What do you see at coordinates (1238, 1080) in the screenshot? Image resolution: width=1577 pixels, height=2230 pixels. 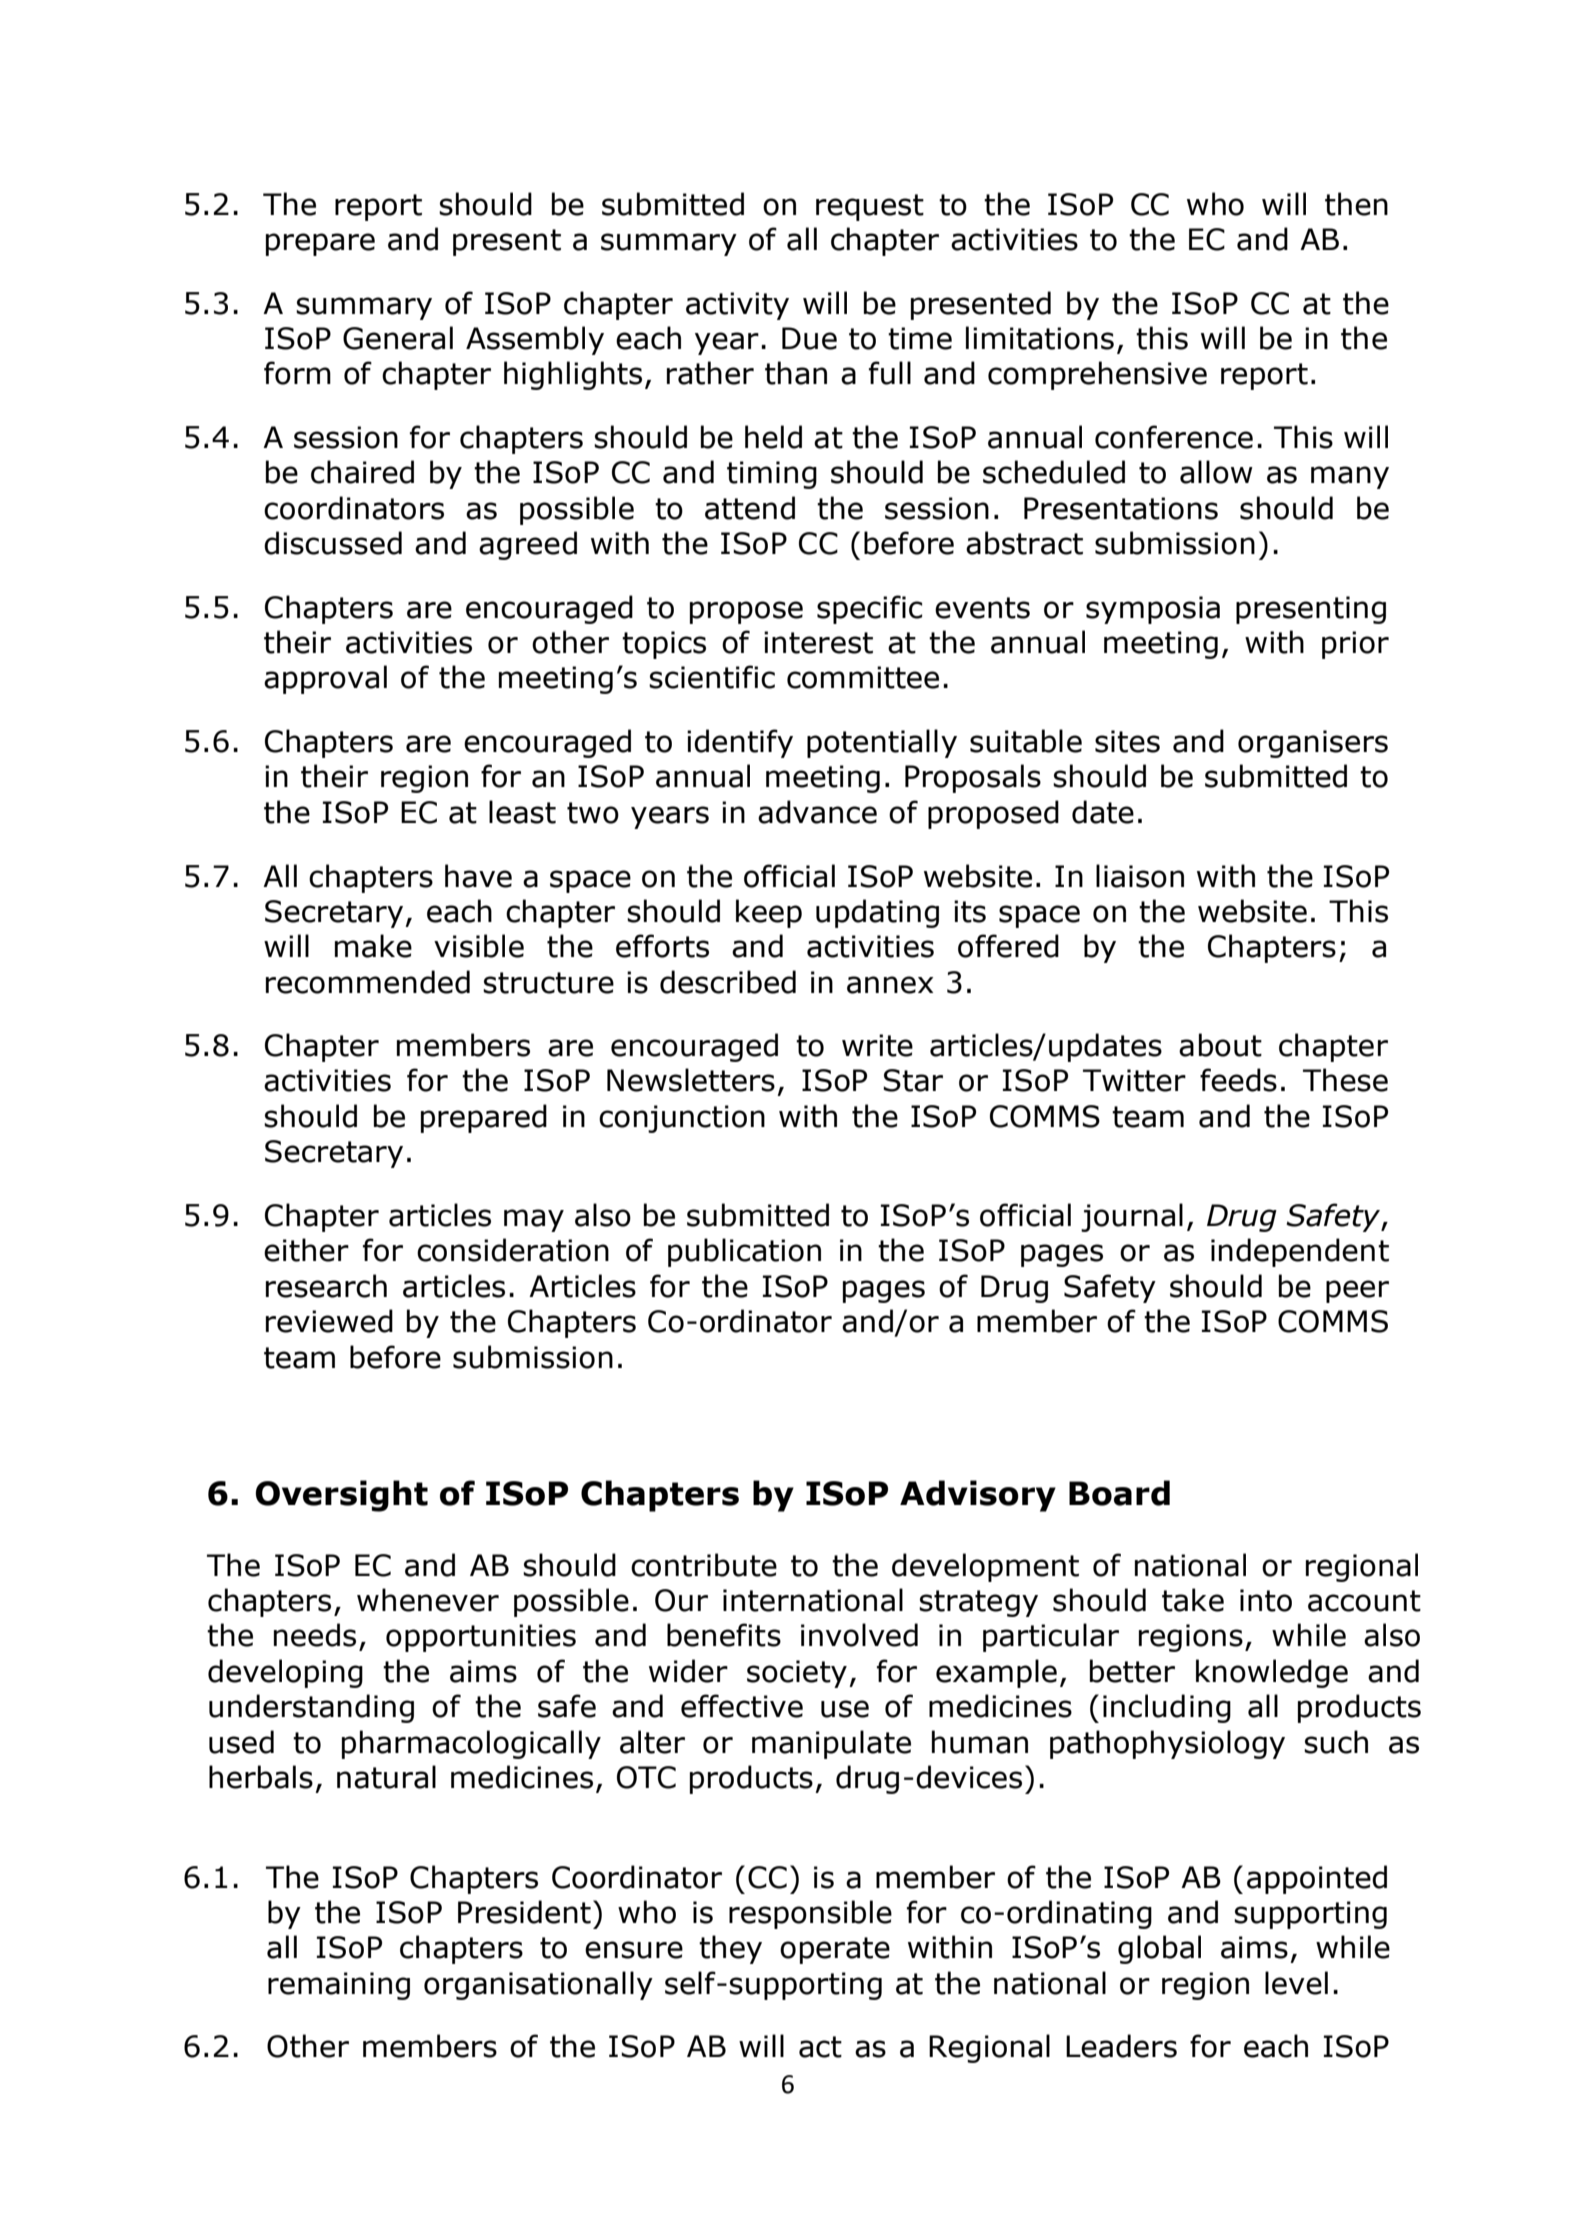 I see `feeds` at bounding box center [1238, 1080].
